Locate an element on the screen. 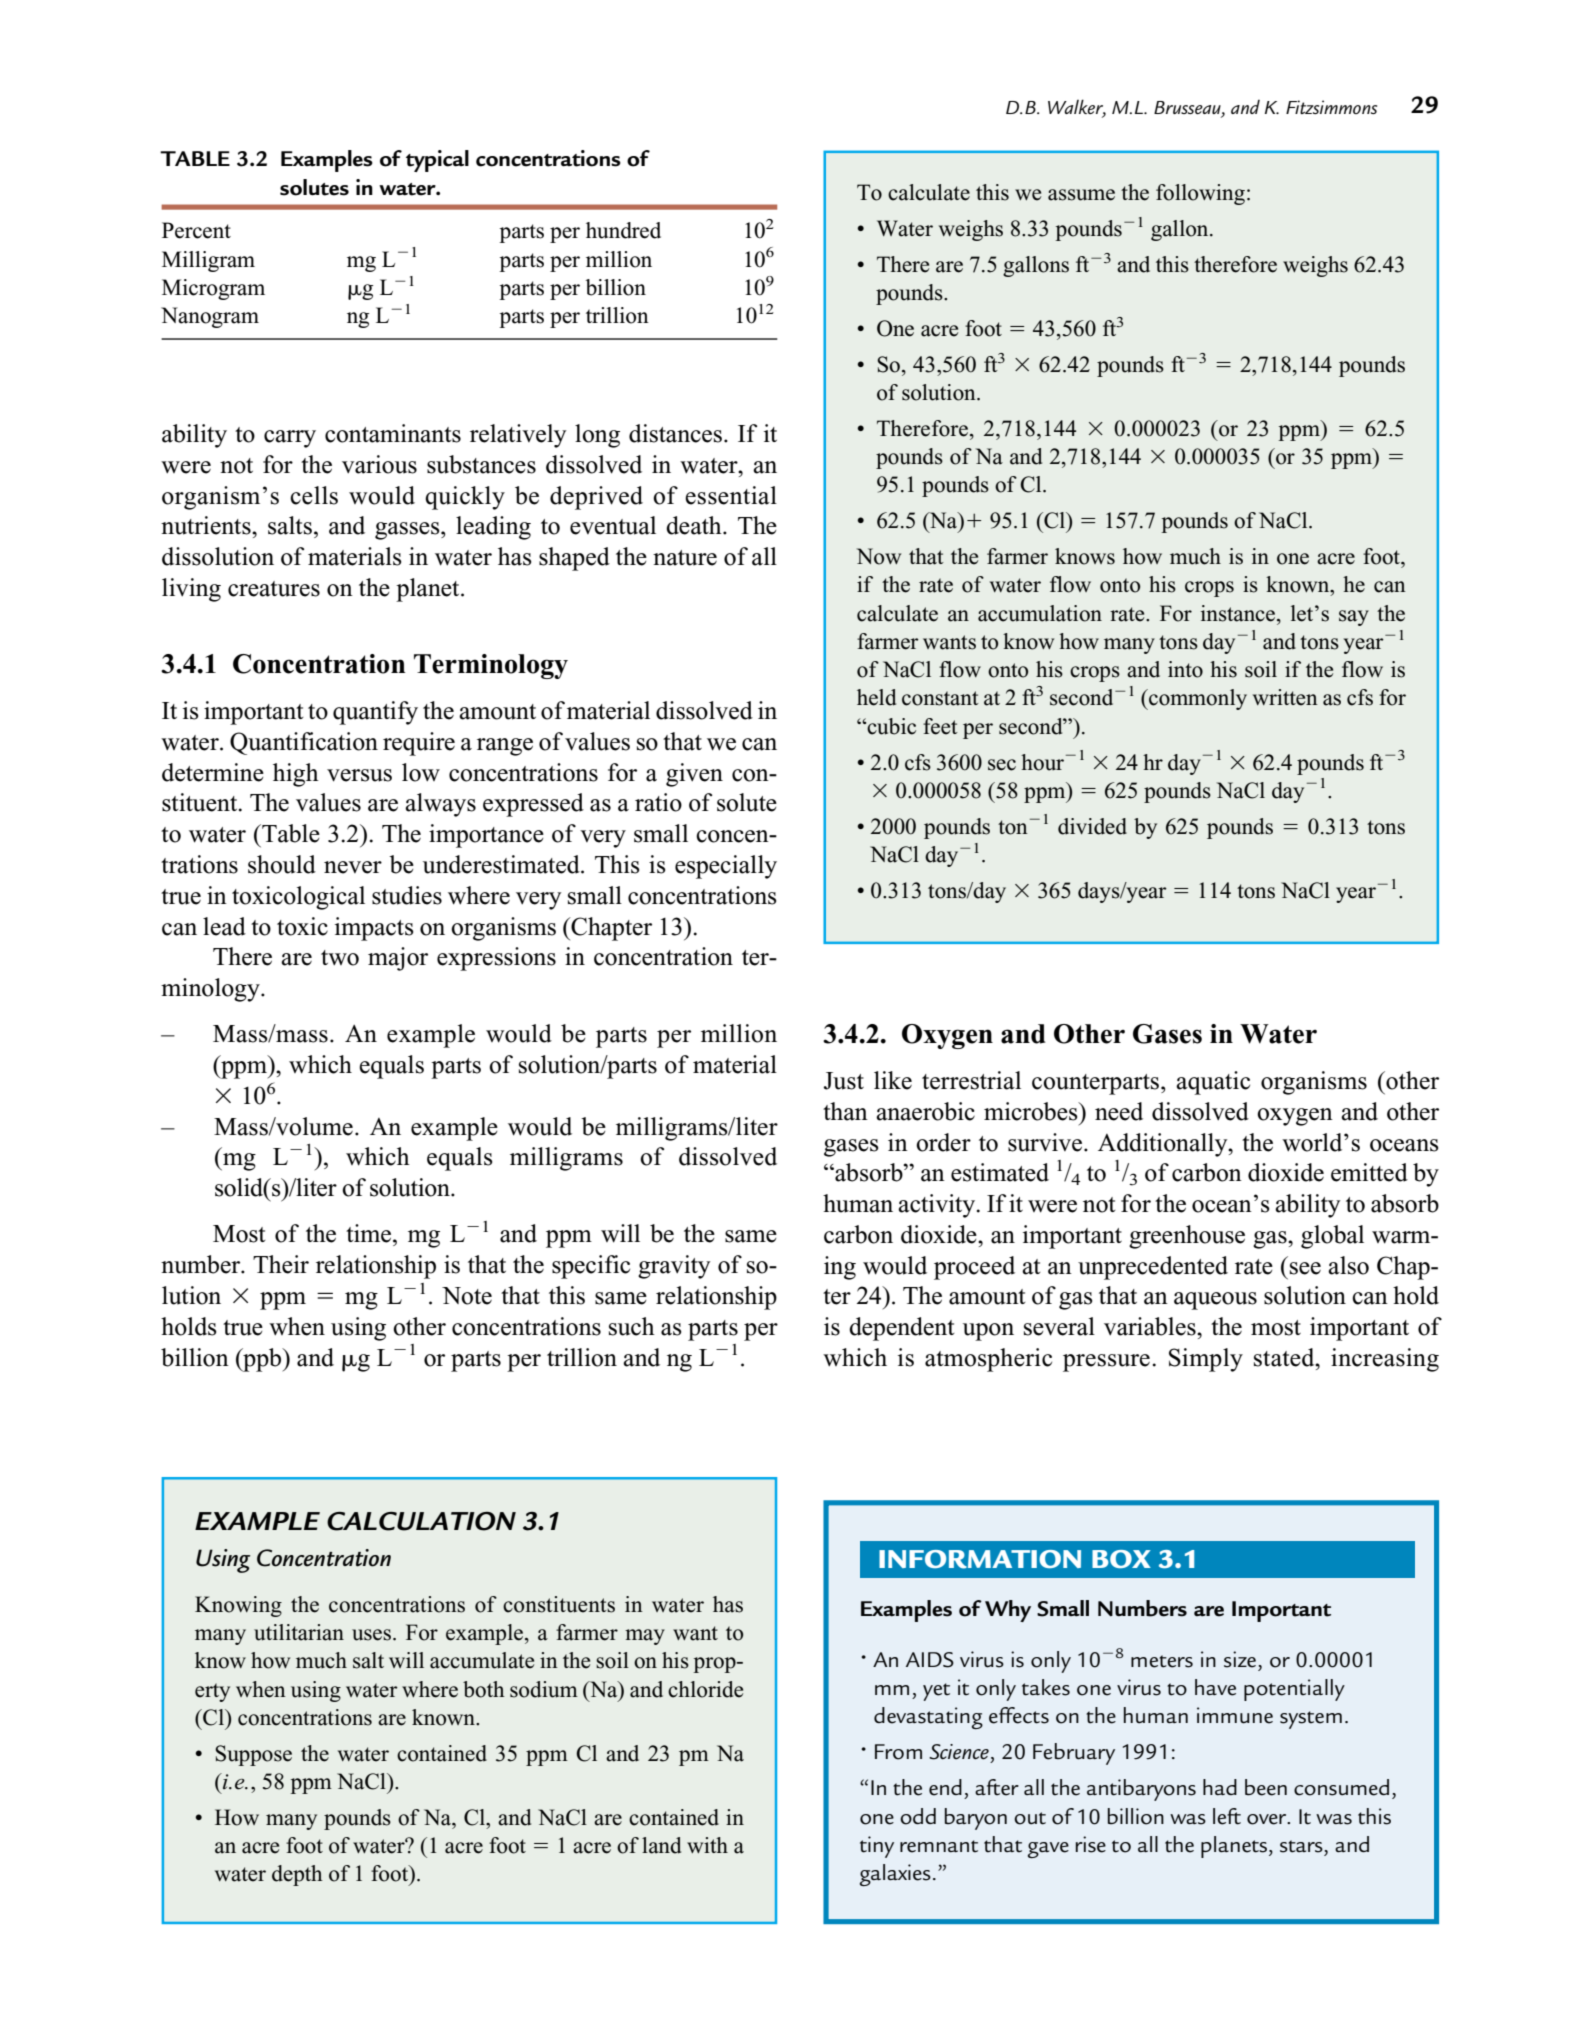 This screenshot has width=1570, height=2032. two is located at coordinates (340, 958).
